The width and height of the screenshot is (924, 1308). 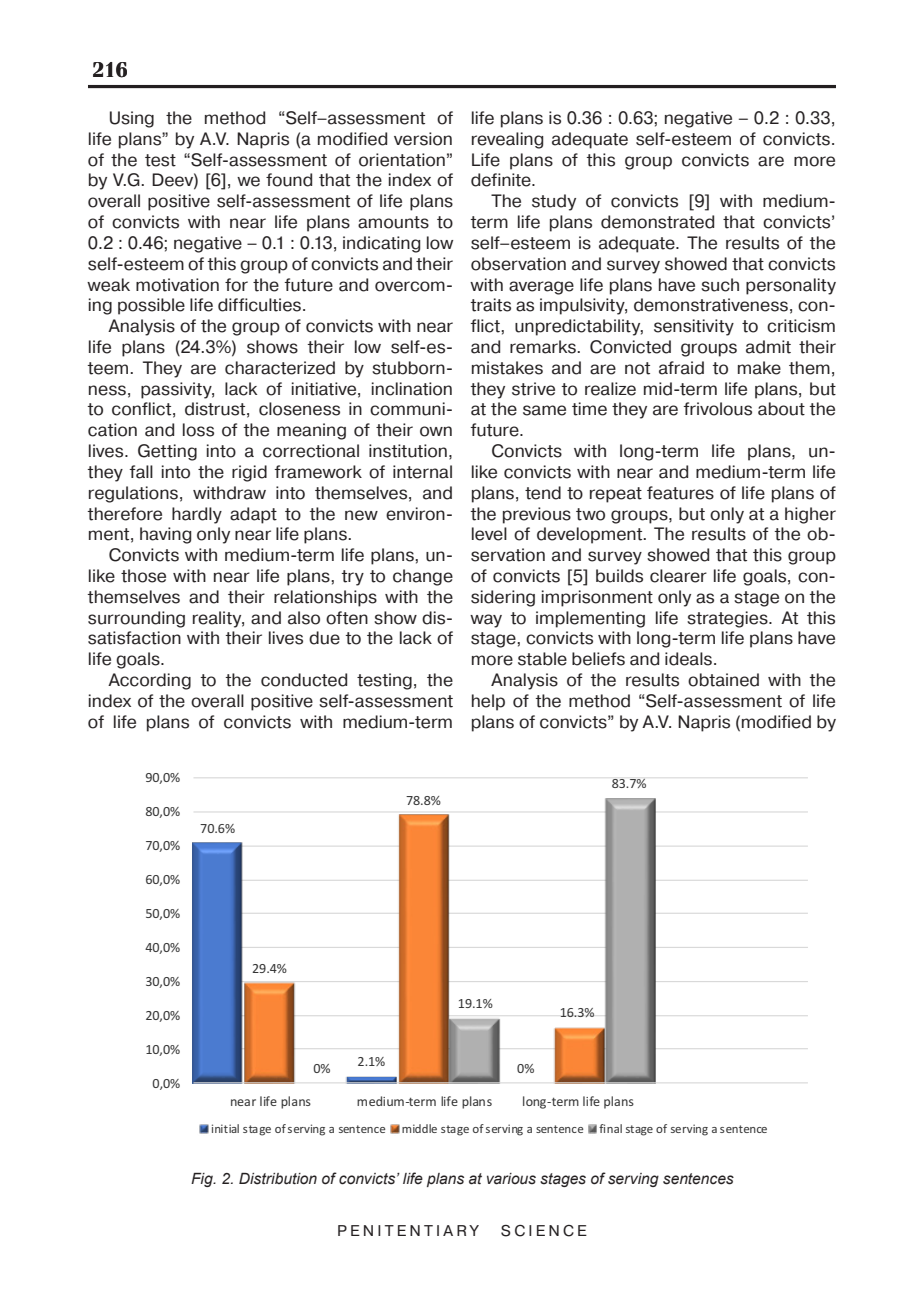 What do you see at coordinates (203, 1180) in the screenshot?
I see `Fig` at bounding box center [203, 1180].
